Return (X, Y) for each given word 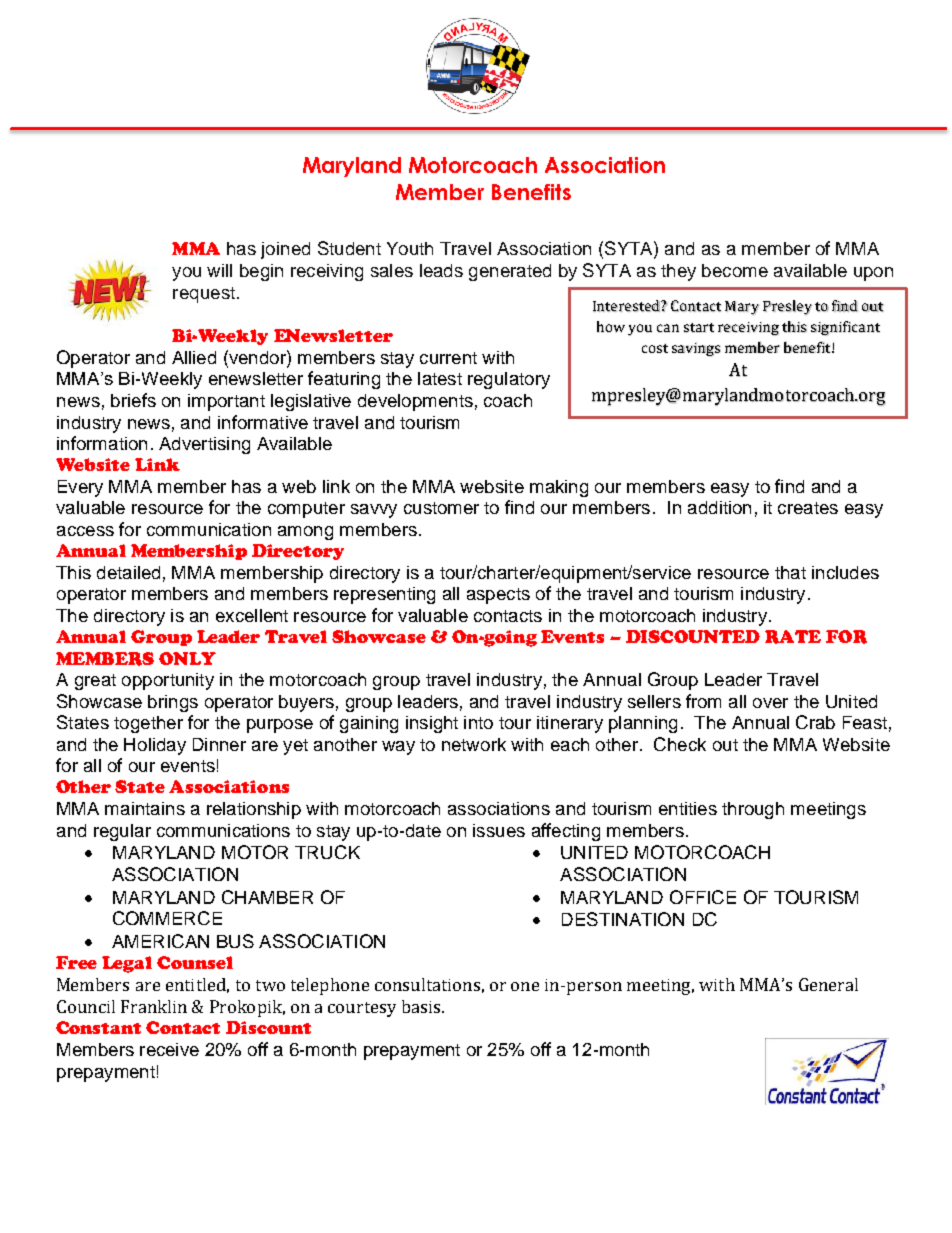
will (219, 270)
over (770, 703)
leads (441, 270)
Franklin (154, 1006)
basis (421, 1006)
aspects (498, 596)
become (735, 270)
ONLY (187, 658)
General (828, 984)
